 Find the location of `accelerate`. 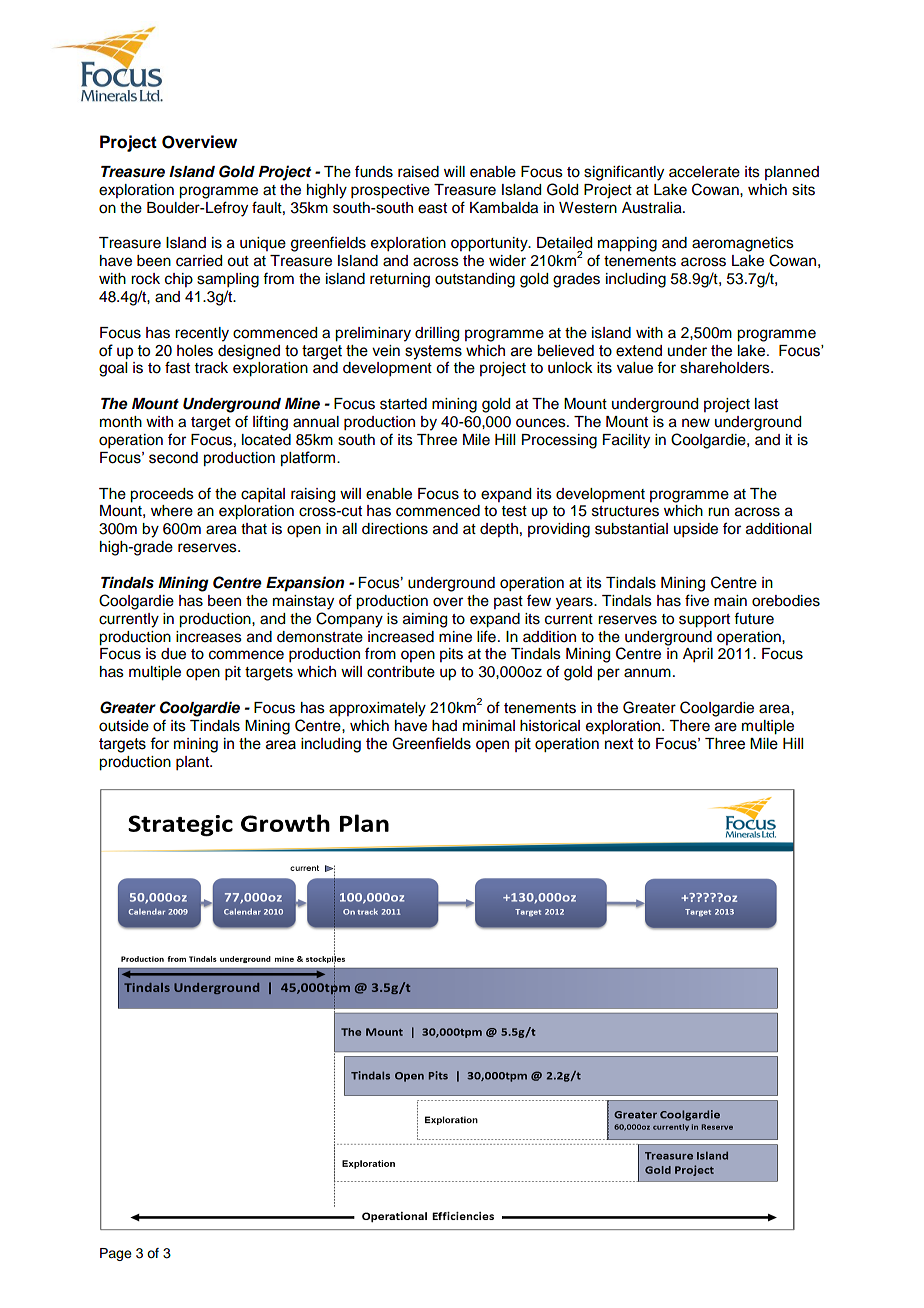

accelerate is located at coordinates (704, 172).
